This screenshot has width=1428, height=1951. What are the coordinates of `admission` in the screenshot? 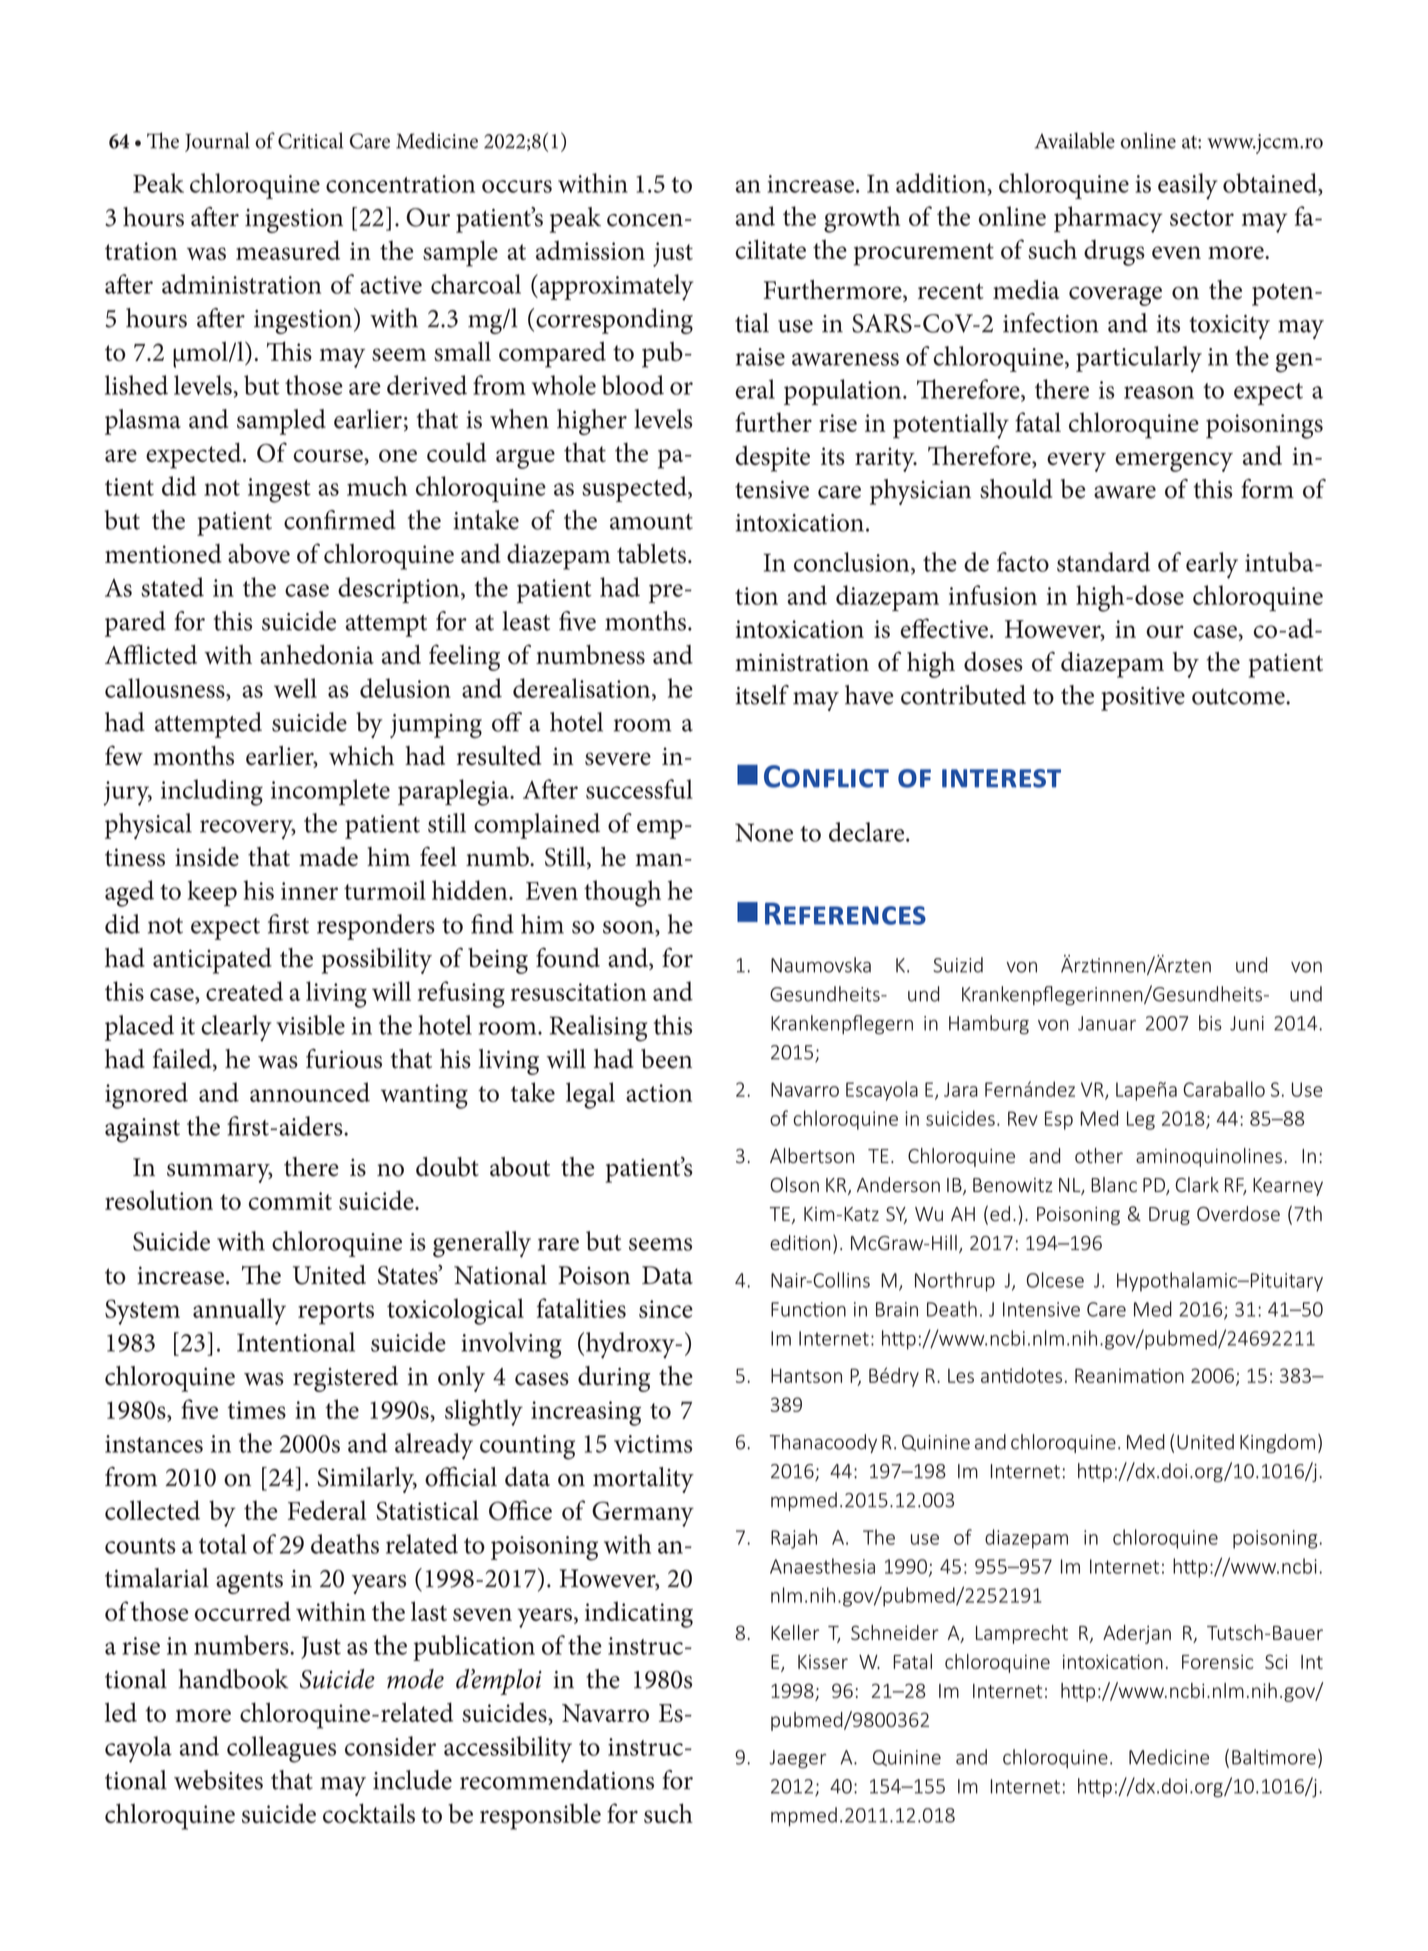 It's located at (590, 250).
